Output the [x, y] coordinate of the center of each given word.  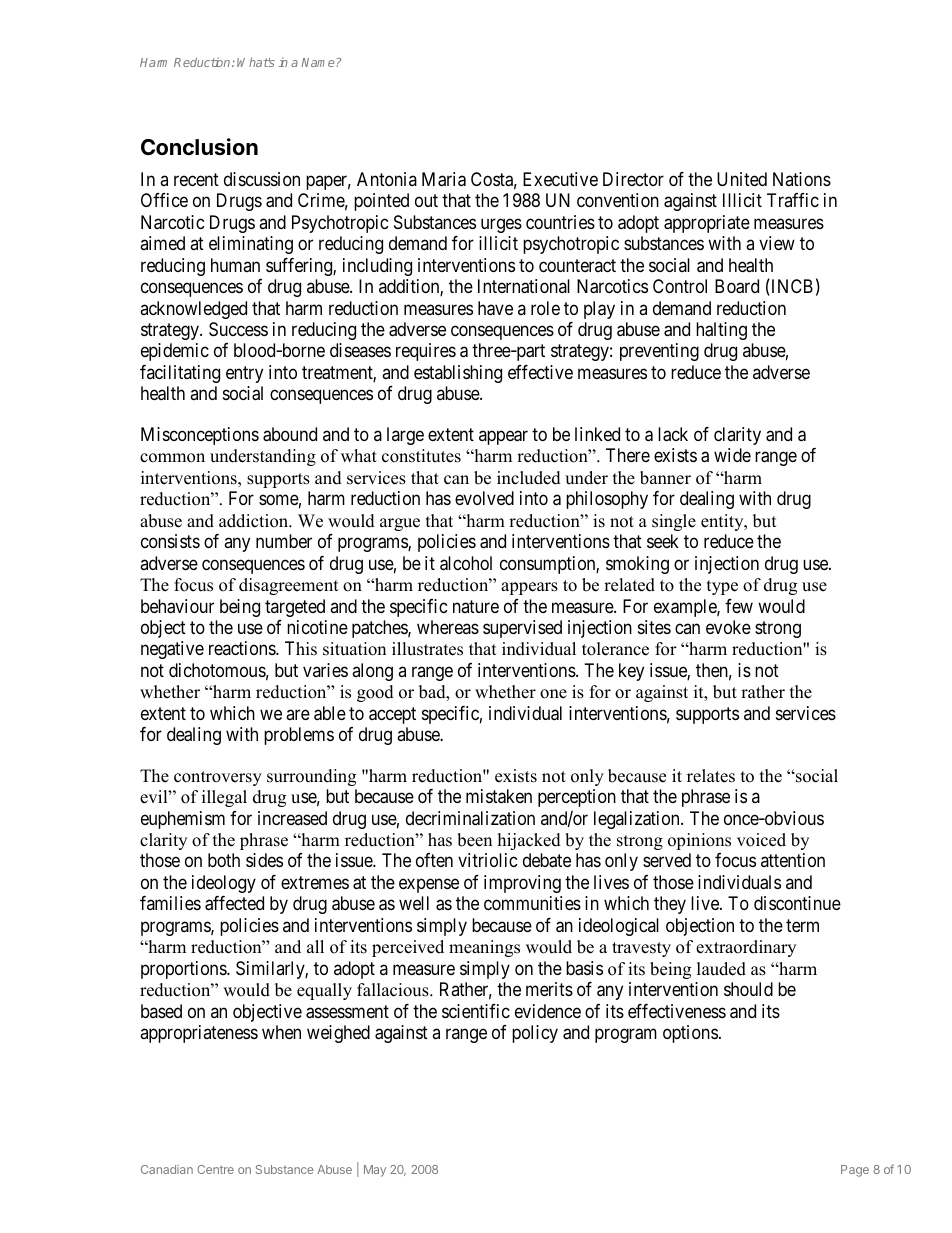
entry [244, 374]
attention [793, 860]
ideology [224, 884]
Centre [215, 1169]
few [739, 606]
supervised [522, 629]
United [742, 179]
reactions [243, 648]
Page [855, 1171]
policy [535, 1034]
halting [721, 331]
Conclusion [199, 147]
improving [522, 884]
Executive [560, 179]
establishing [458, 374]
